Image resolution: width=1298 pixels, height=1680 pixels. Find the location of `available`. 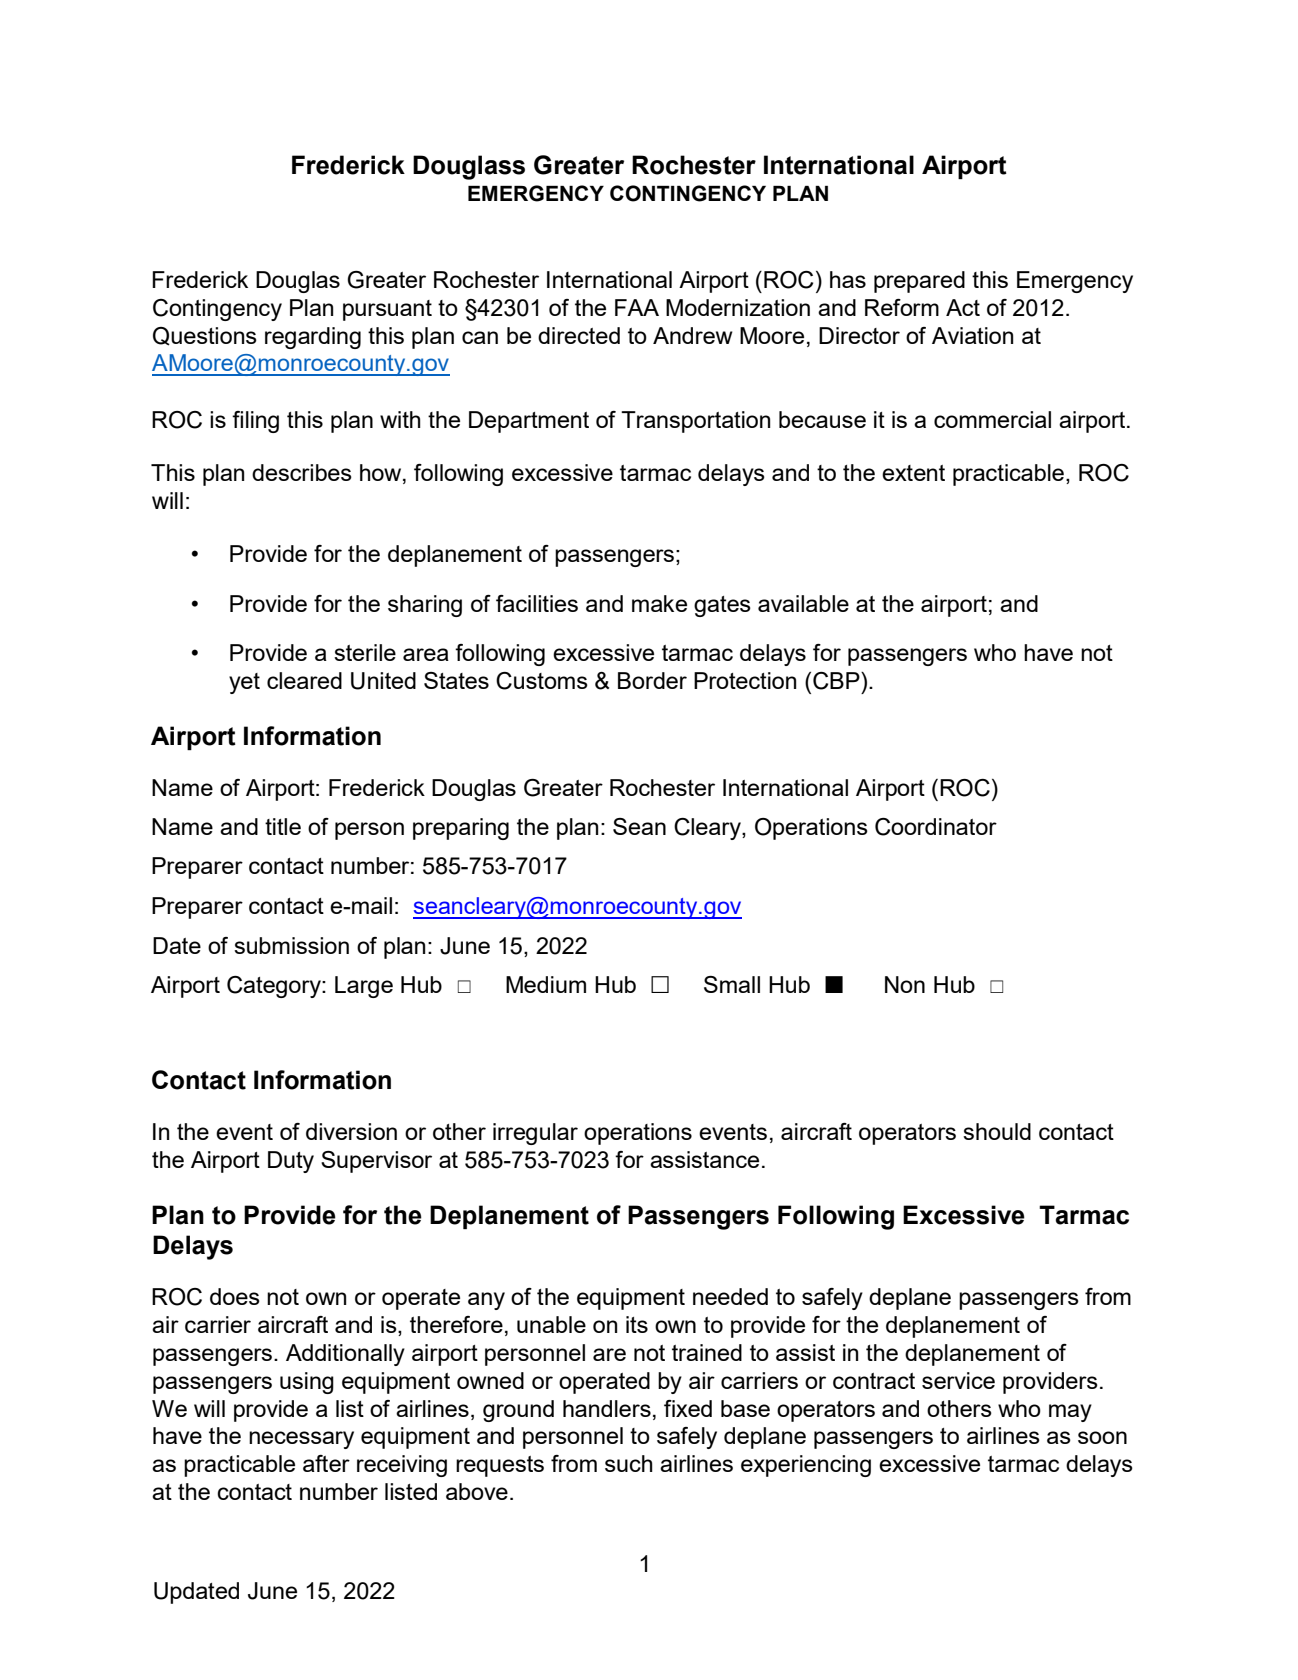

available is located at coordinates (803, 603).
